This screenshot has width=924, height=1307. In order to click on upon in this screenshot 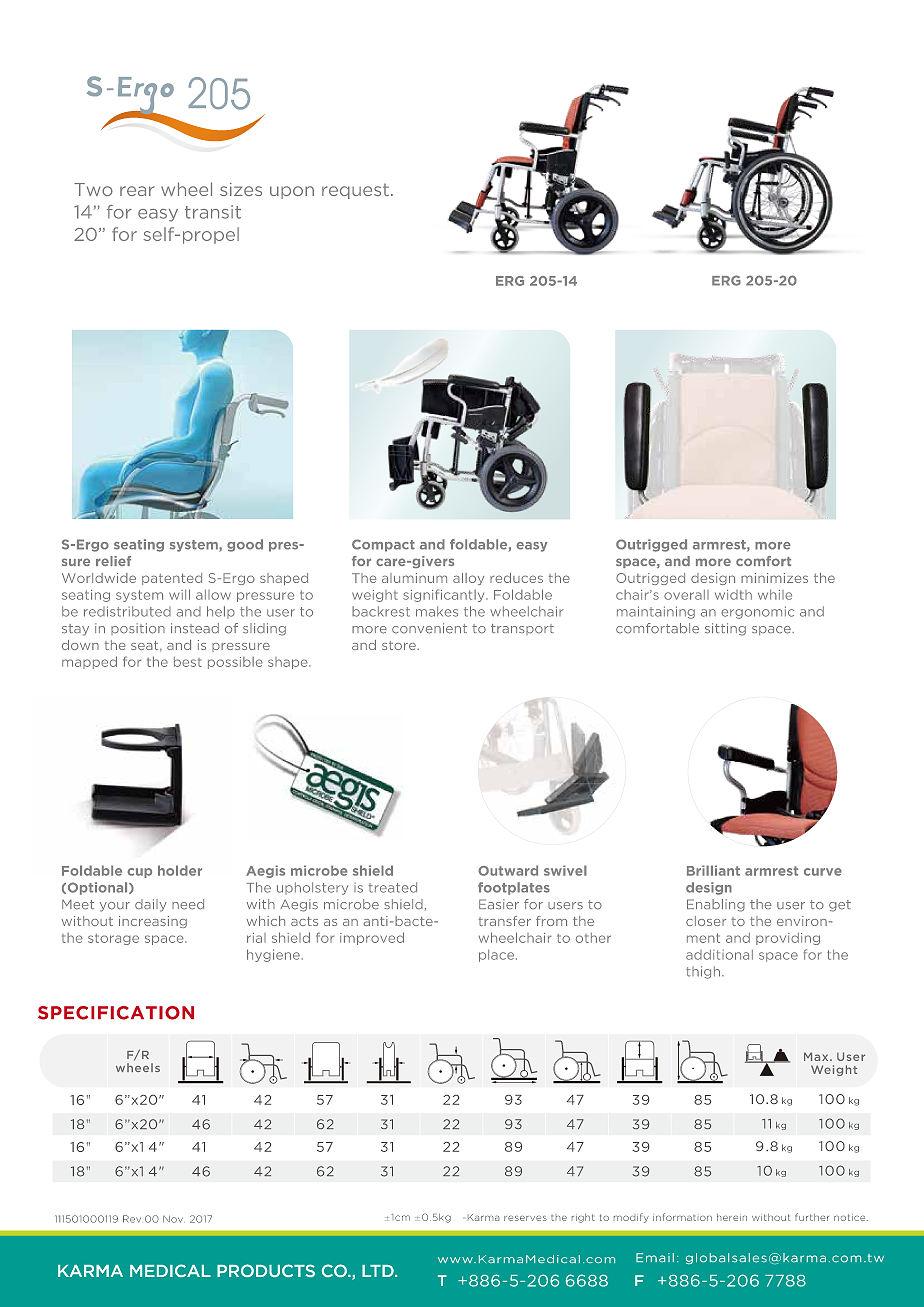, I will do `click(292, 192)`.
